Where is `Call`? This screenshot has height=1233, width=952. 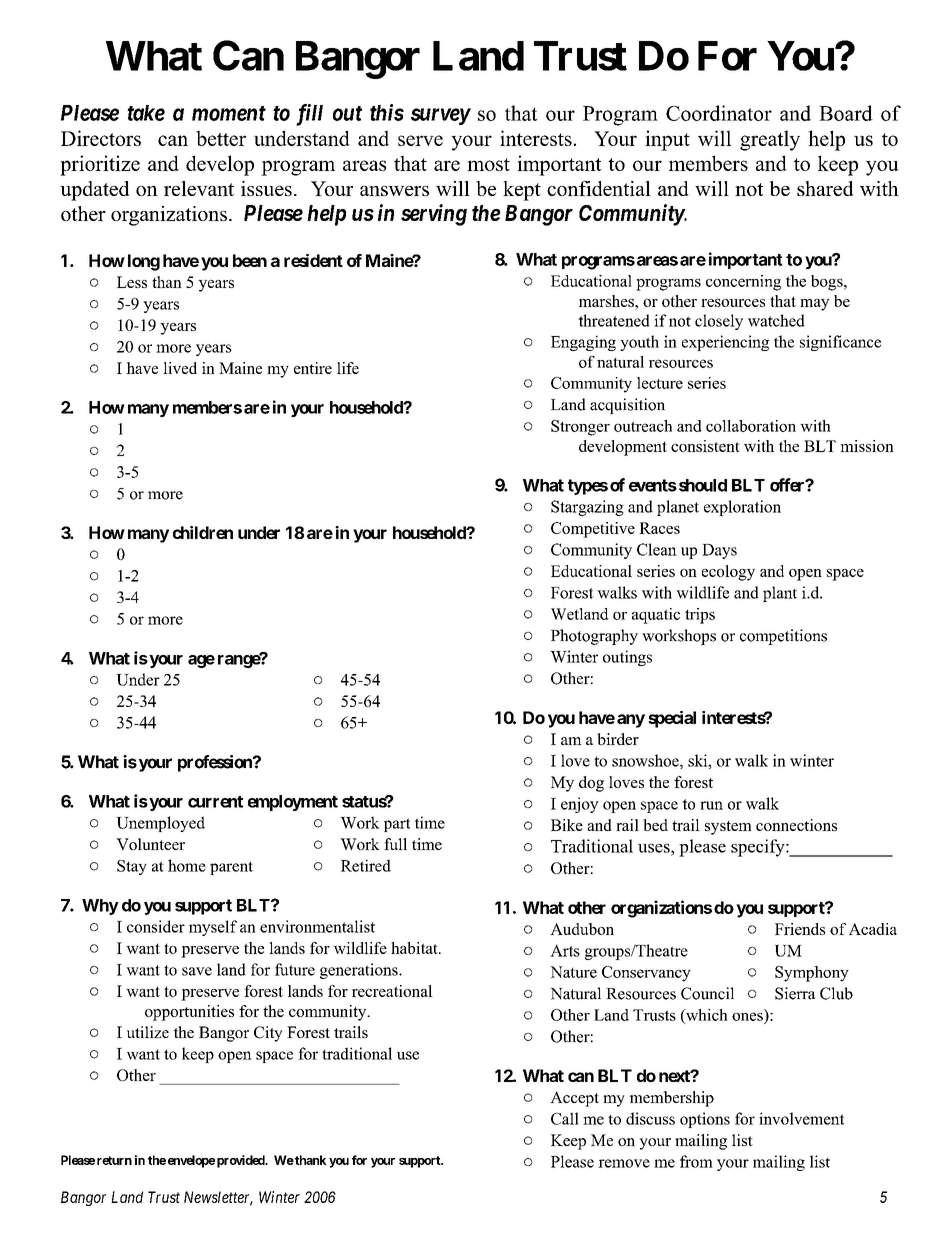 Call is located at coordinates (565, 1118).
